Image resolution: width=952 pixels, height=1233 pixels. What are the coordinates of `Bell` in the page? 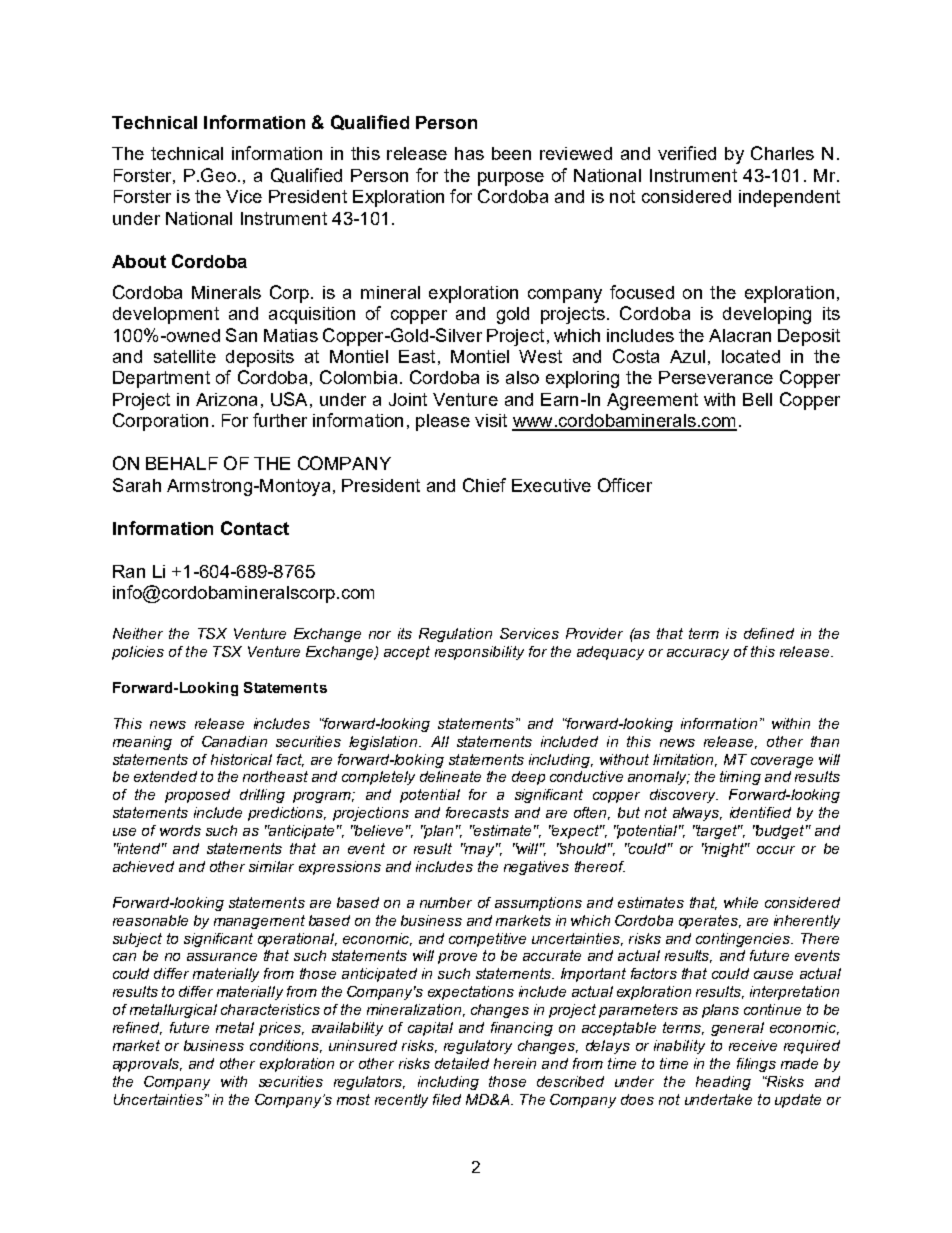 It's located at (757, 399).
